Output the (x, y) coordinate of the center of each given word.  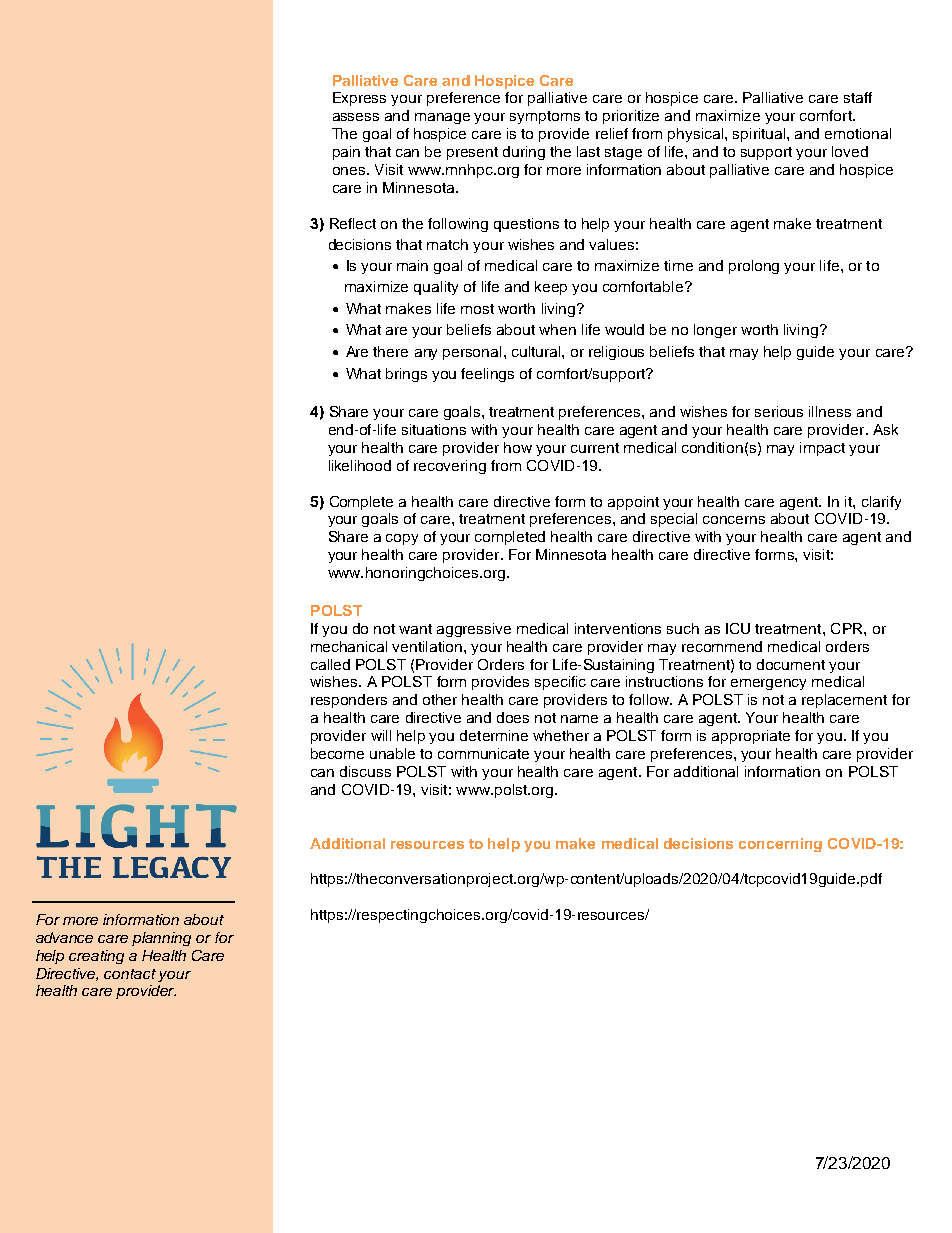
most (477, 309)
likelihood (360, 465)
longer (715, 331)
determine (494, 735)
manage (442, 118)
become (337, 753)
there (390, 351)
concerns (734, 520)
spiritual (760, 135)
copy (402, 539)
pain (346, 153)
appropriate (751, 737)
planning (161, 939)
